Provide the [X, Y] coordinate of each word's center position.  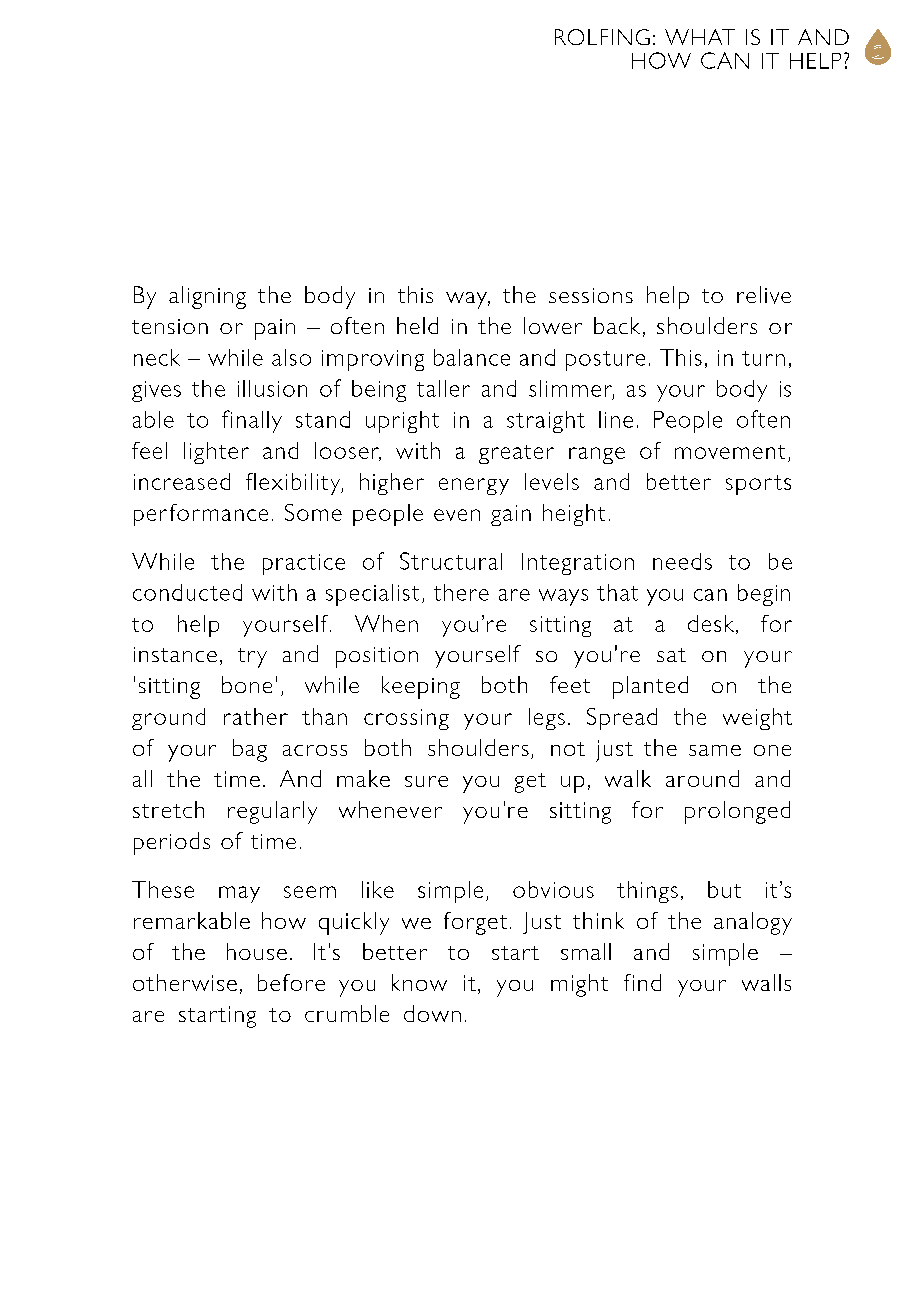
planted [650, 687]
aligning [207, 297]
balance [472, 357]
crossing [406, 719]
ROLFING [602, 37]
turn [763, 358]
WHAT [700, 37]
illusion [272, 388]
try [252, 658]
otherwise [185, 982]
